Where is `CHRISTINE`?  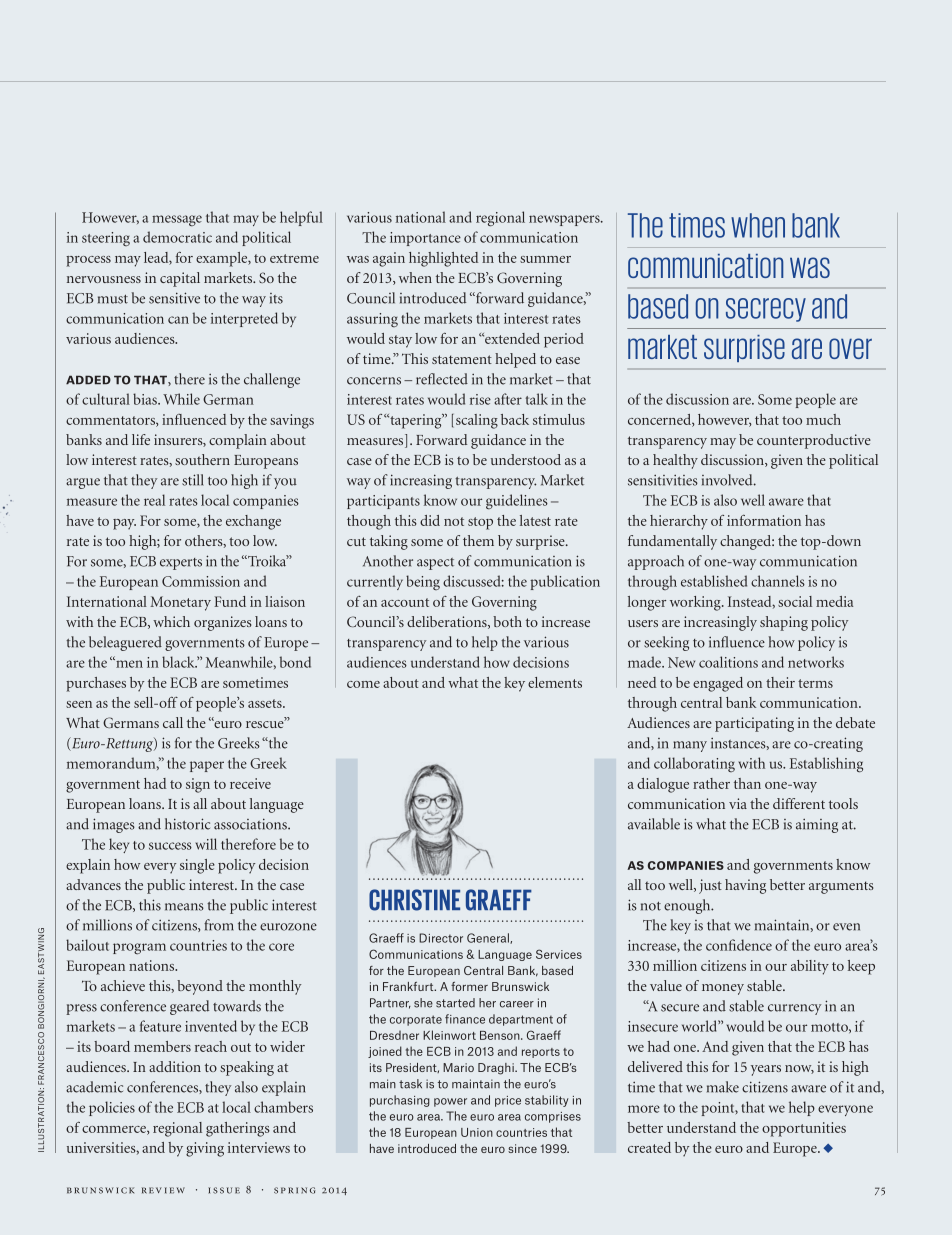
CHRISTINE is located at coordinates (414, 900).
